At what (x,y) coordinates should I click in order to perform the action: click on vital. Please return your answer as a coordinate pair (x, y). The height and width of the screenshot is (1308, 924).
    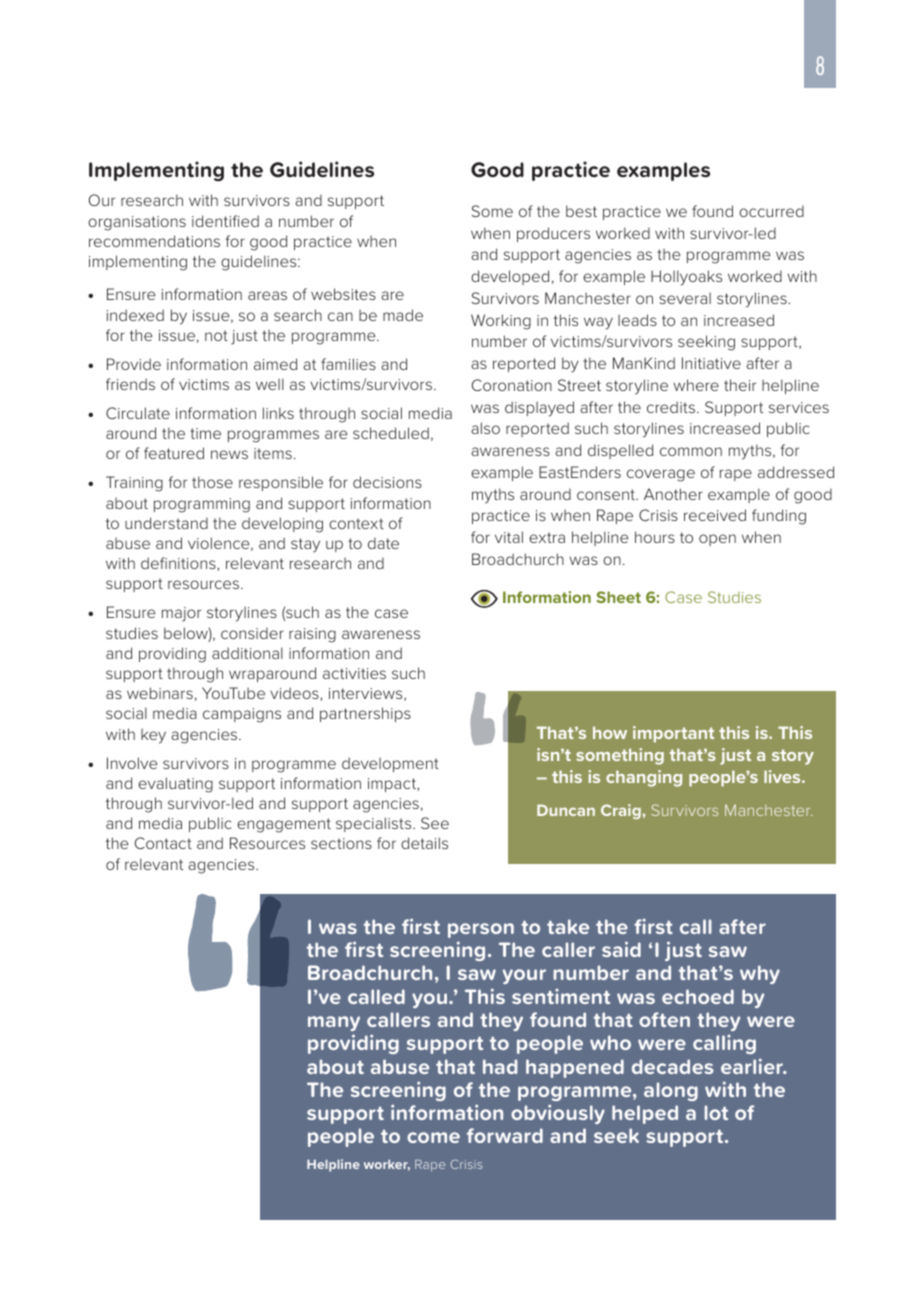
    Looking at the image, I should click on (509, 537).
